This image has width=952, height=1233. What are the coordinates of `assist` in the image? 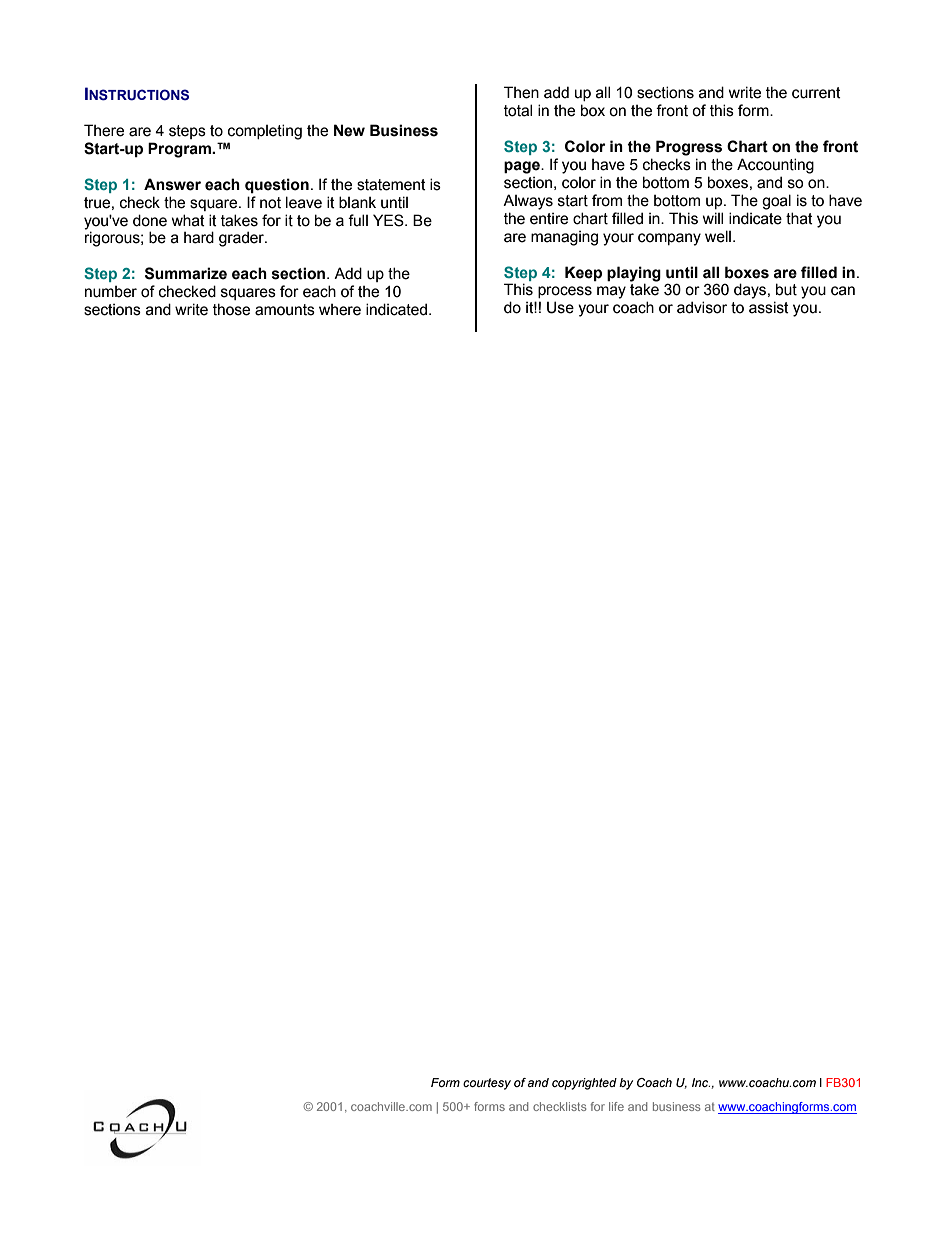 It's located at (769, 307).
